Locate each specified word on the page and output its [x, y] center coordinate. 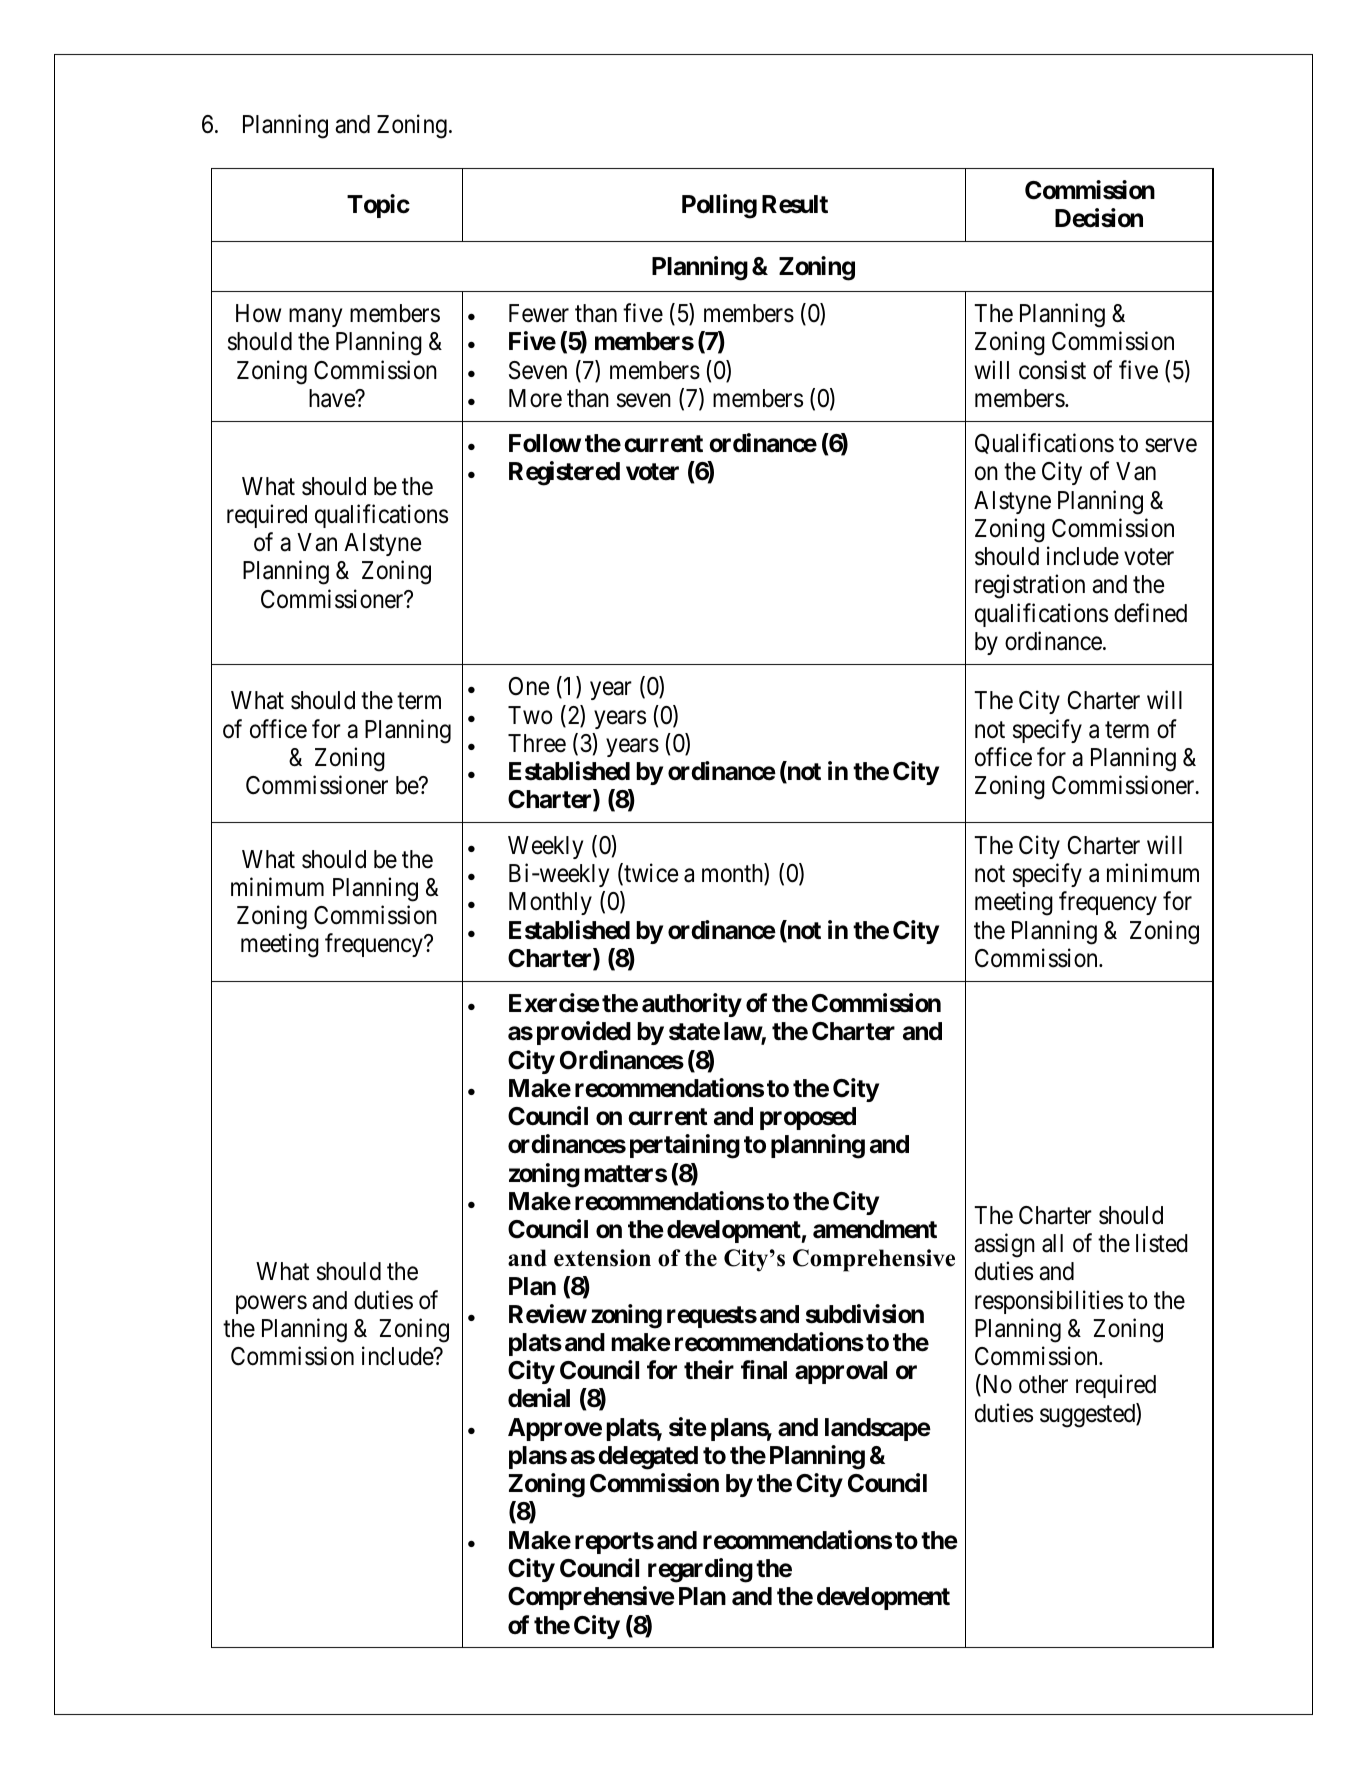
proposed [808, 1118]
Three [537, 743]
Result [795, 204]
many [315, 318]
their [709, 1370]
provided [584, 1033]
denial [539, 1398]
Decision [1099, 218]
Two [530, 715]
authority [692, 1005]
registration [1030, 587]
